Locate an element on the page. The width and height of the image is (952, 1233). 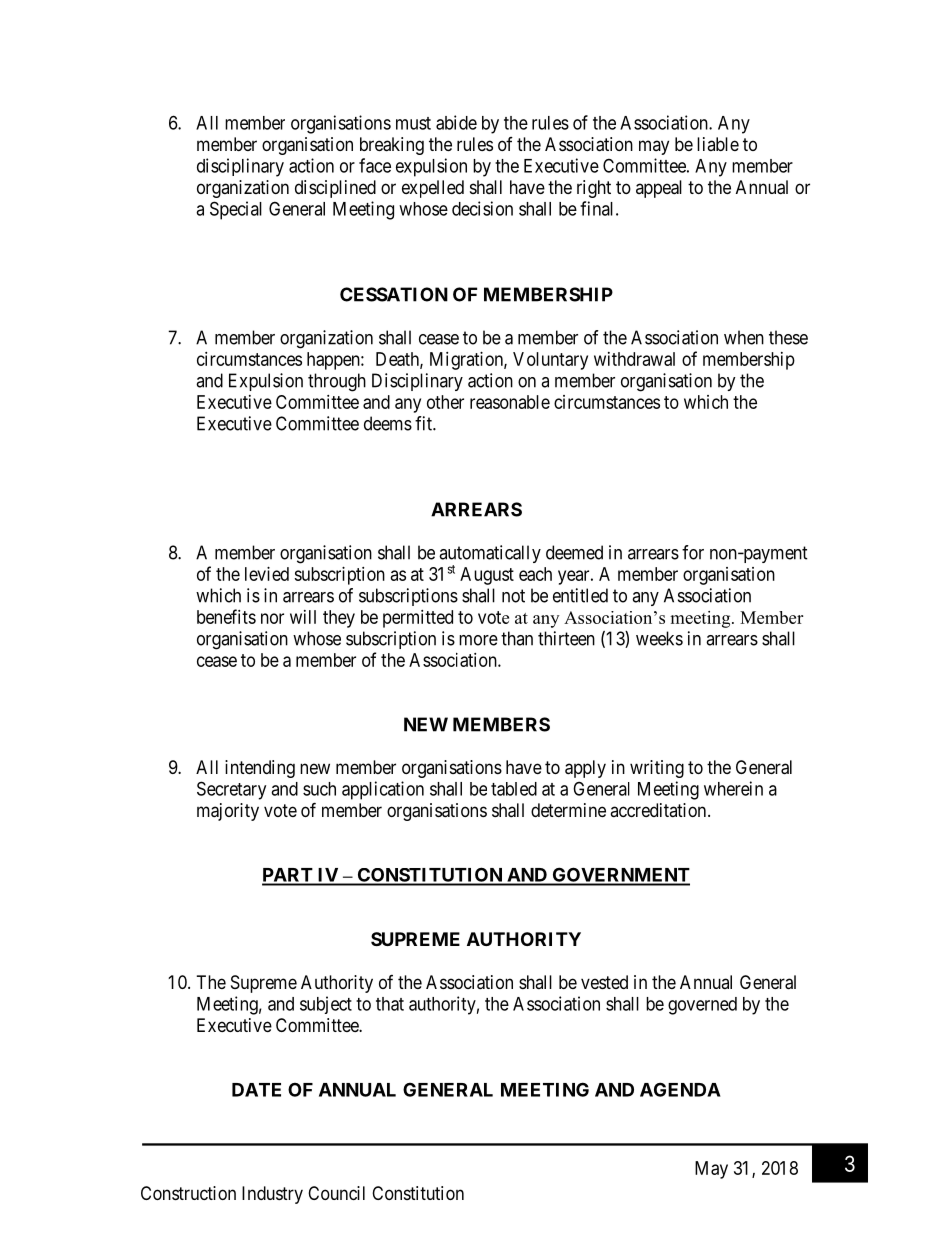
reasonable is located at coordinates (510, 402).
